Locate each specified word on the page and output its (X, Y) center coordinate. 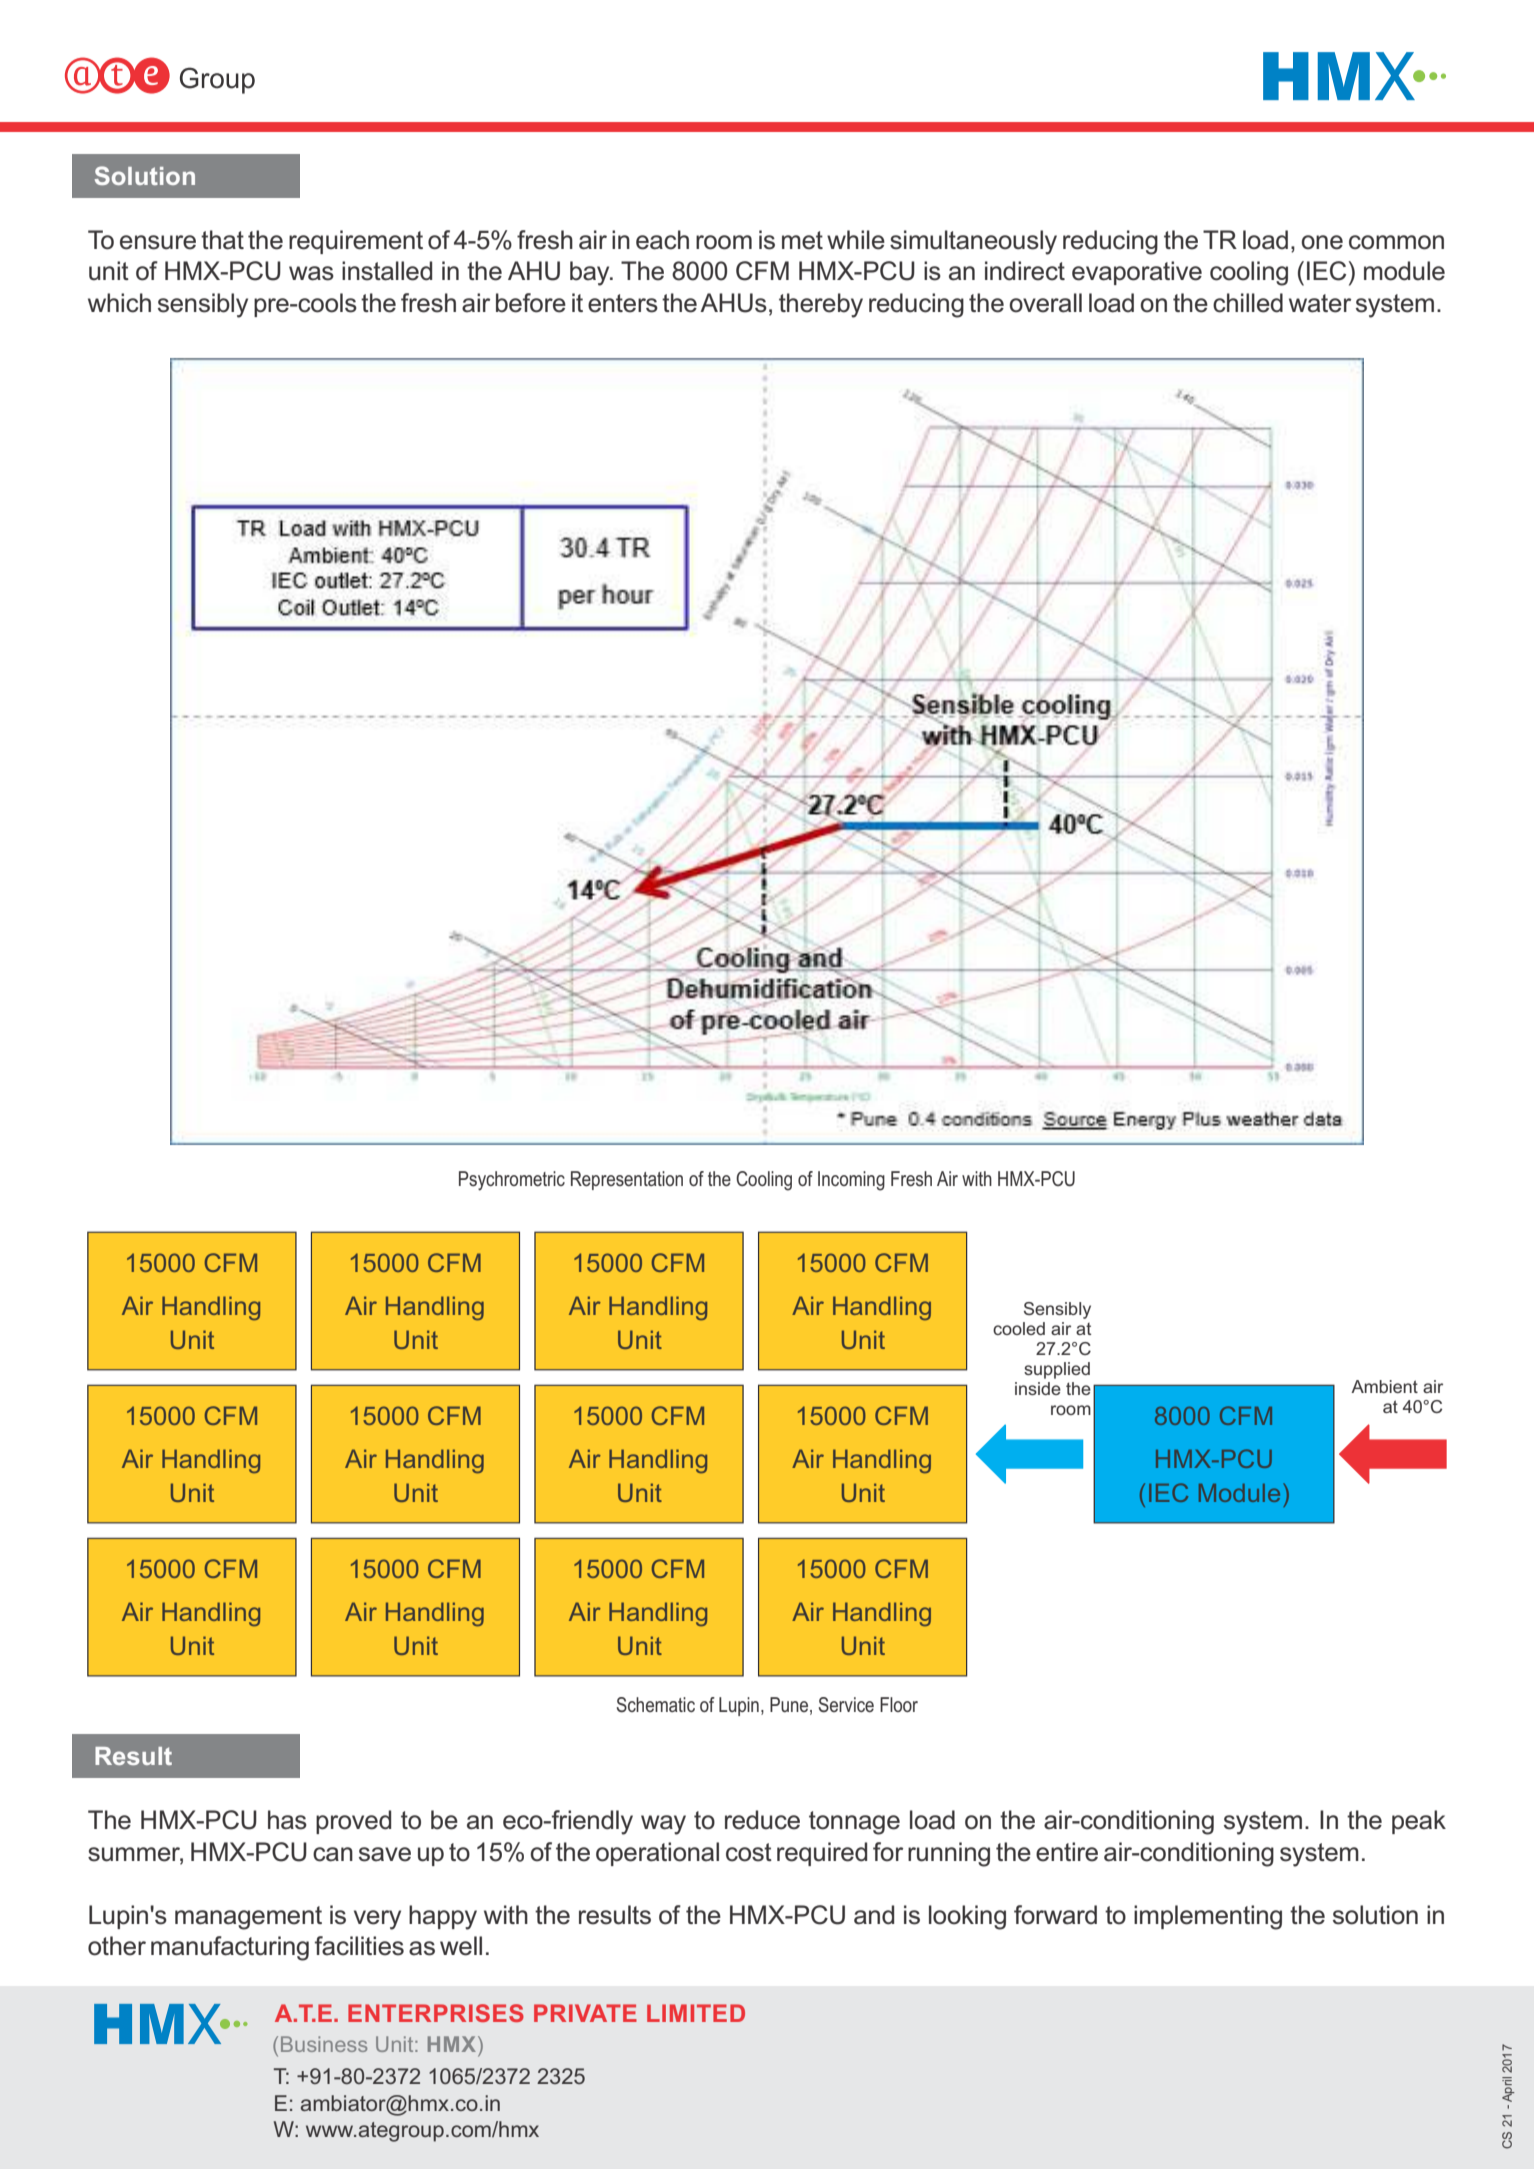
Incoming (851, 1181)
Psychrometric (512, 1181)
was (311, 273)
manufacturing (230, 1948)
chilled (1248, 303)
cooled (1019, 1328)
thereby (821, 305)
